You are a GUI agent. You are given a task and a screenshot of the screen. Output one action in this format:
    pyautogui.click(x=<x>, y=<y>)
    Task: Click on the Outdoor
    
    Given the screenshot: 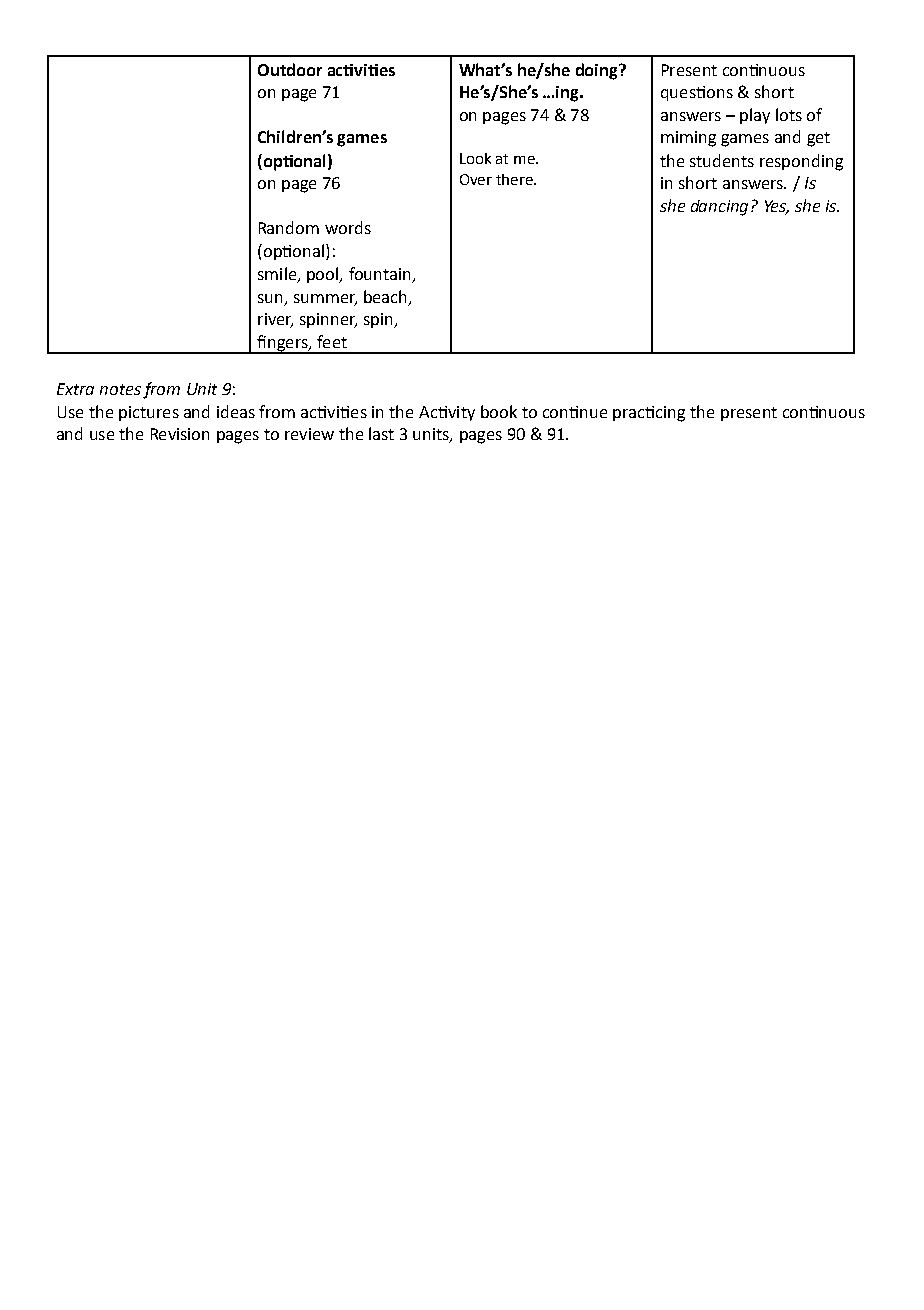 What is the action you would take?
    pyautogui.click(x=290, y=69)
